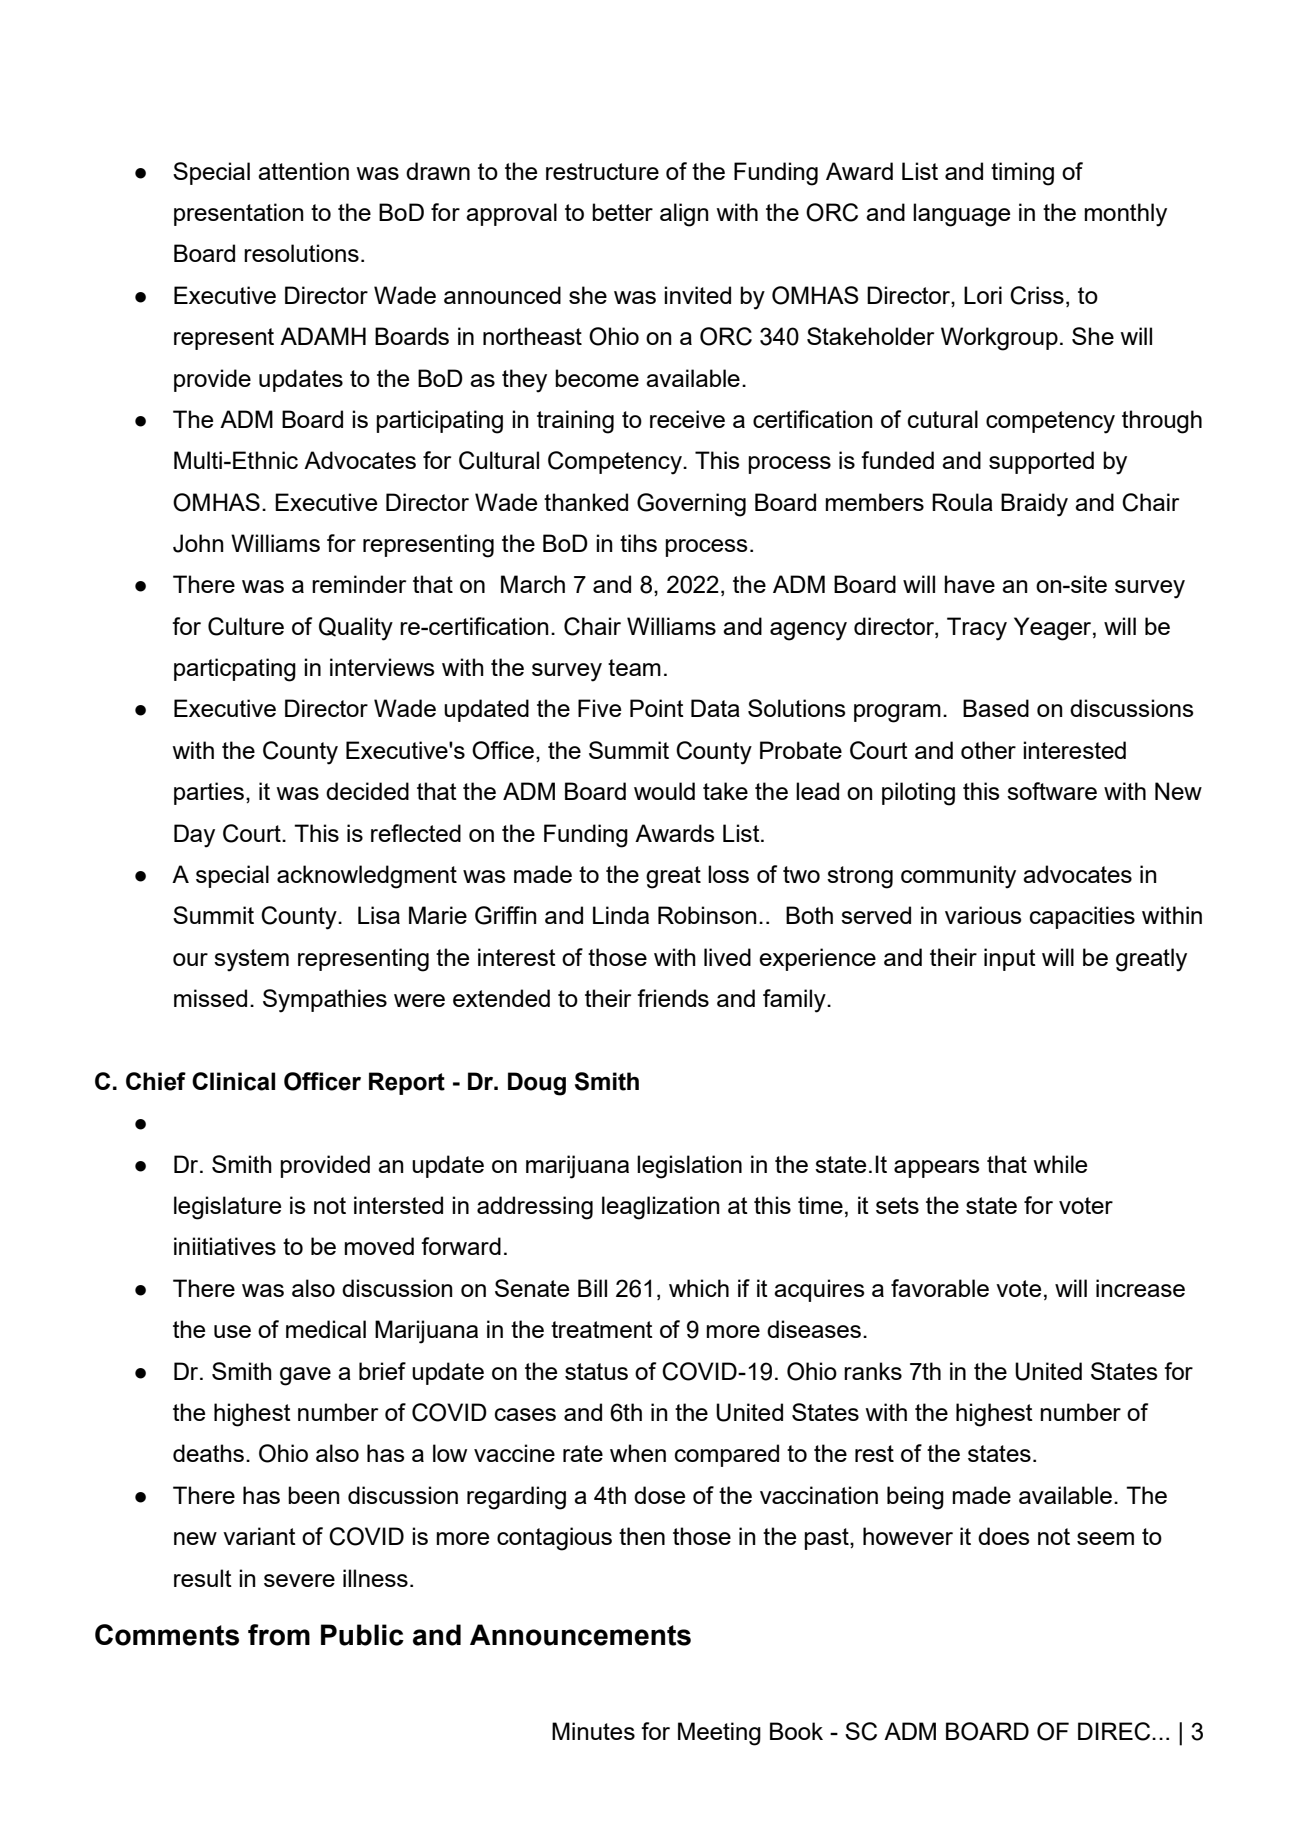 This screenshot has height=1836, width=1298. What do you see at coordinates (239, 214) in the screenshot?
I see `presentation` at bounding box center [239, 214].
